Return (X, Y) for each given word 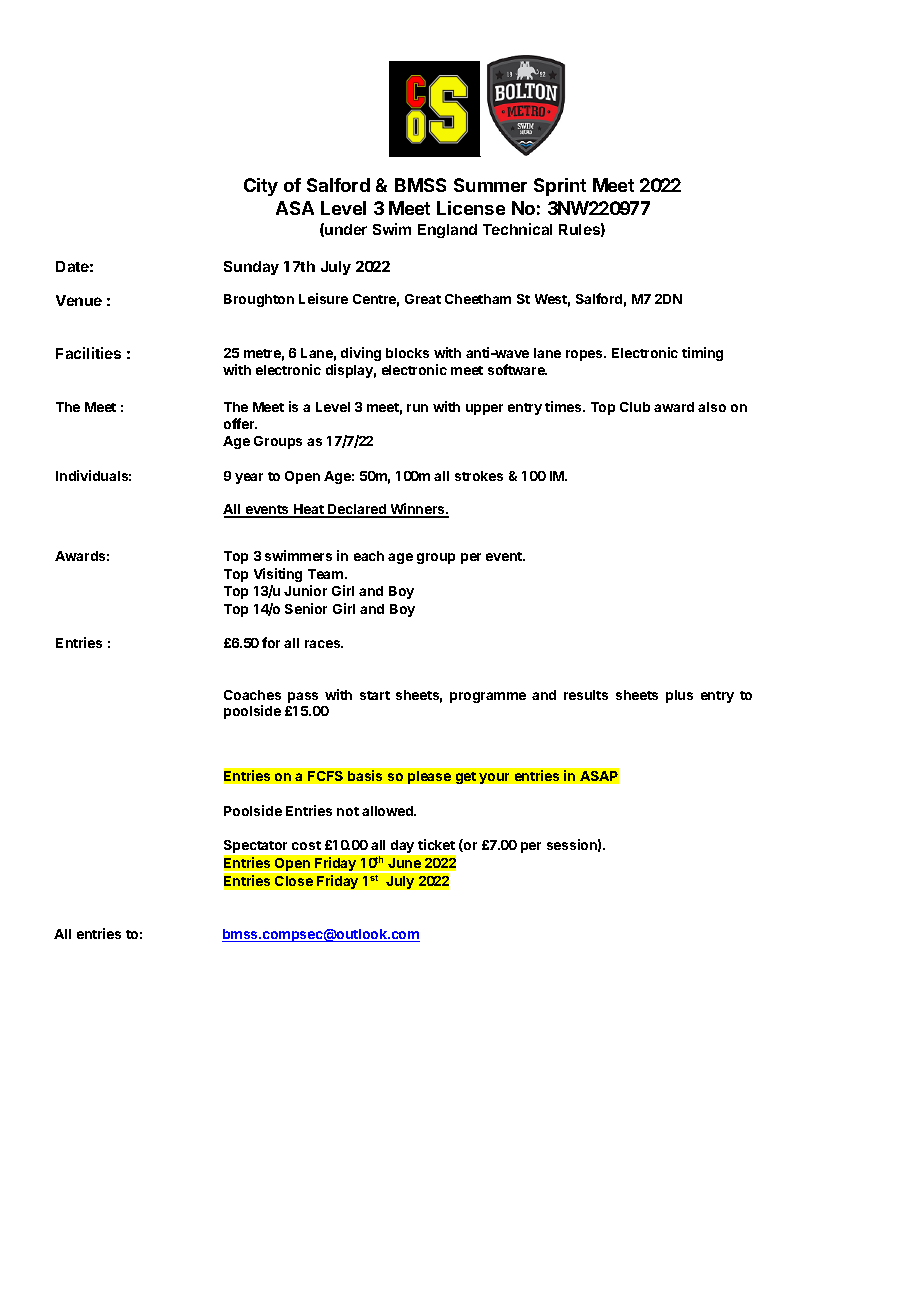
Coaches (252, 695)
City (261, 187)
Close (294, 881)
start (375, 695)
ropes (585, 355)
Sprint (560, 187)
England (447, 231)
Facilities (88, 353)
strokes (479, 476)
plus (679, 696)
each (369, 556)
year (249, 478)
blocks (407, 353)
